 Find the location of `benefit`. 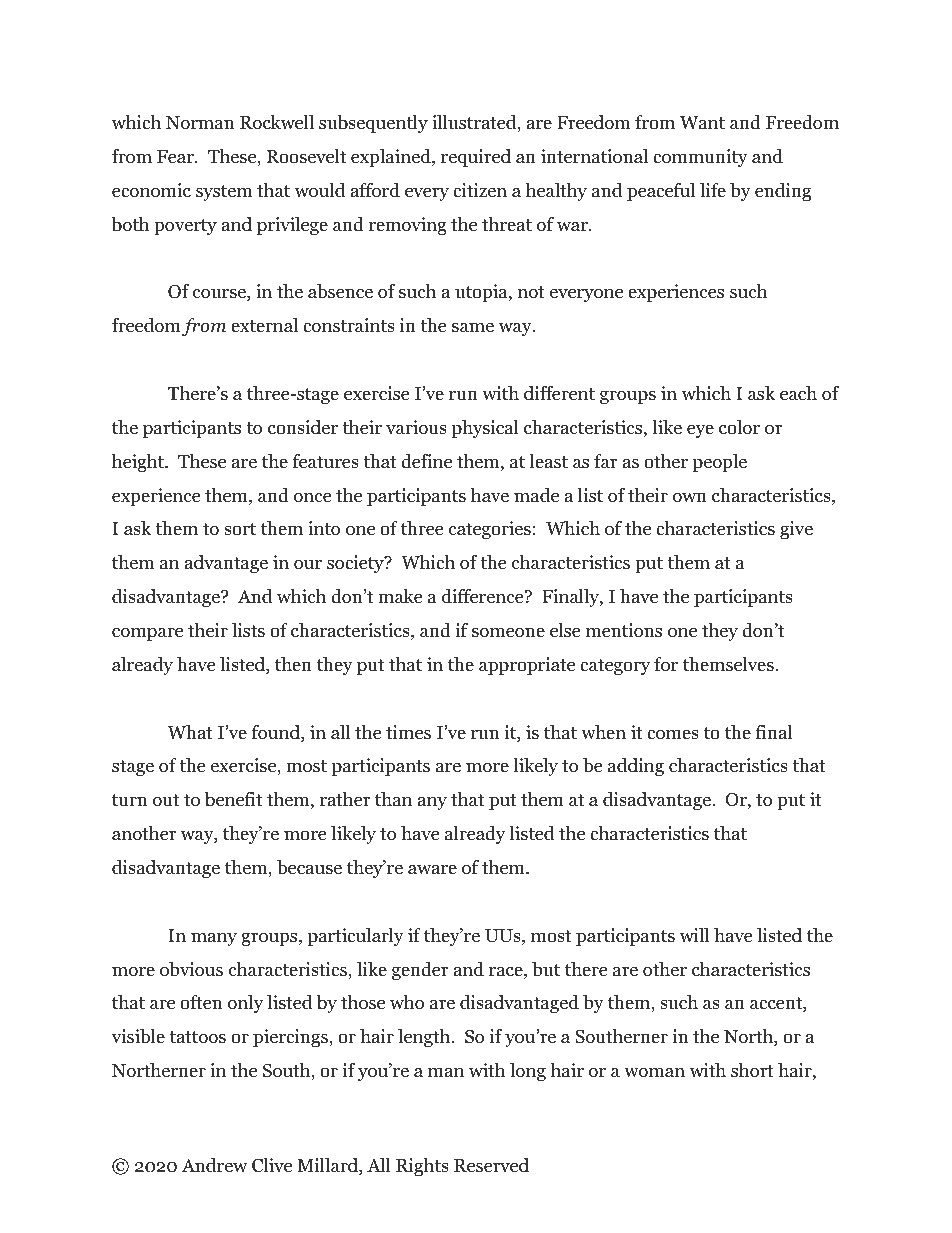

benefit is located at coordinates (233, 799).
